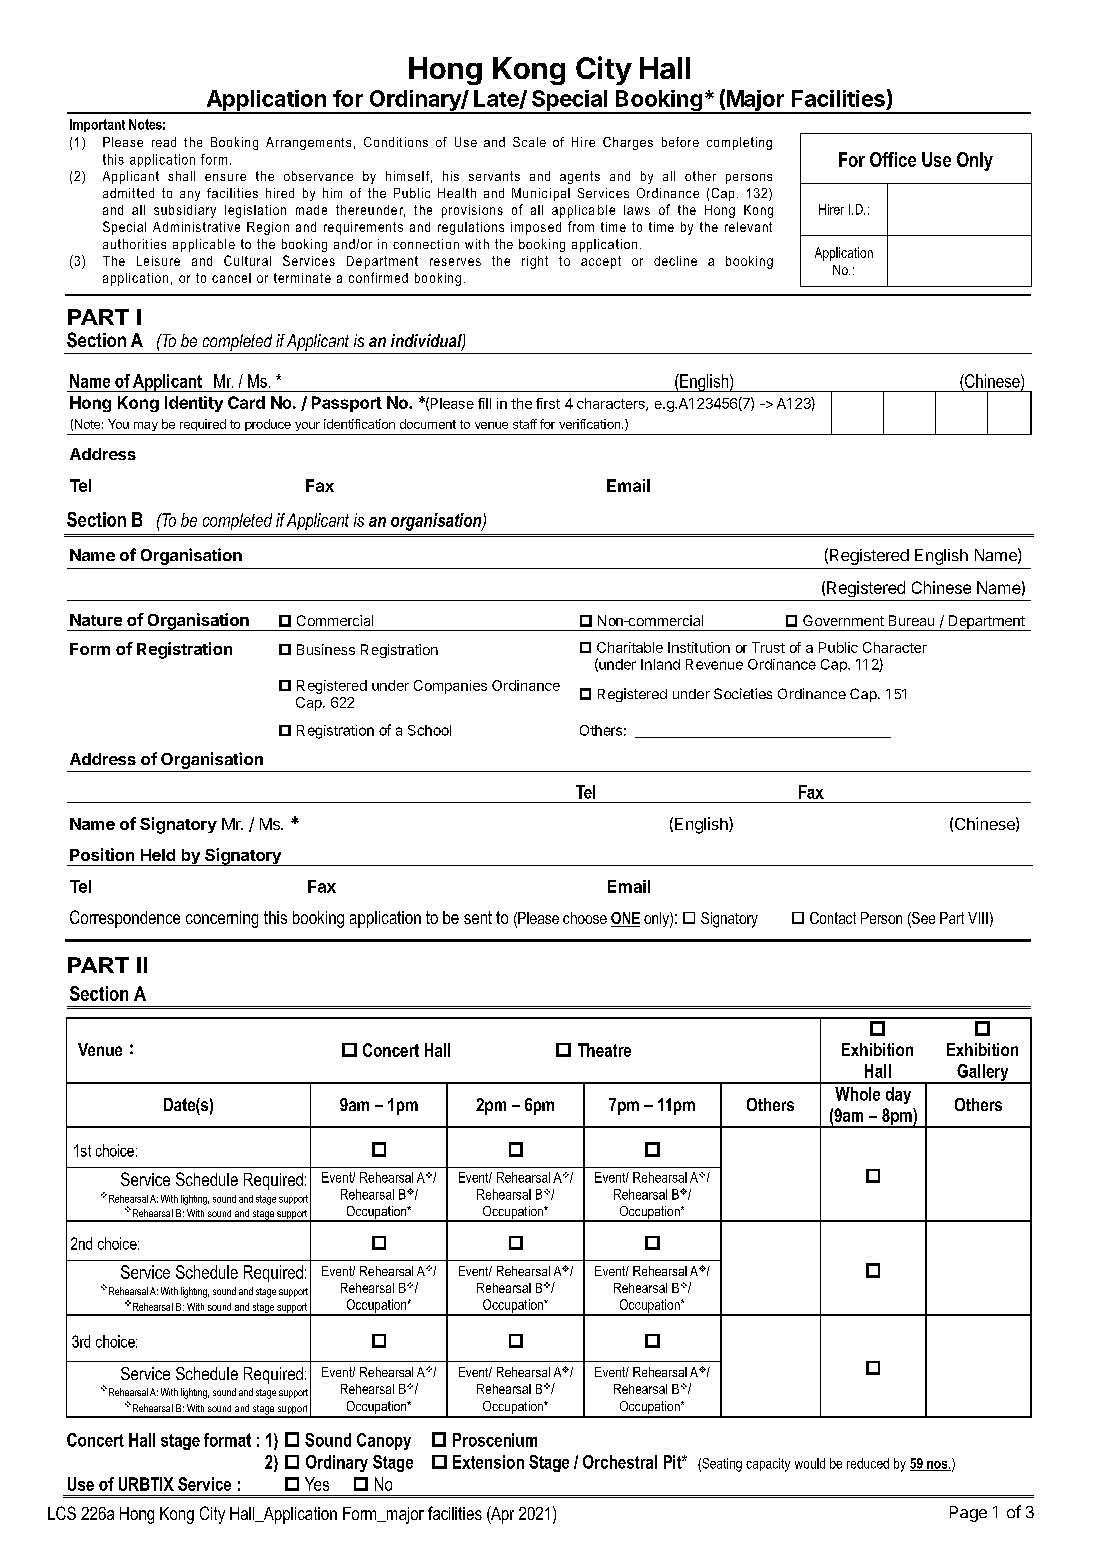  What do you see at coordinates (62, 1513) in the screenshot?
I see `LCS` at bounding box center [62, 1513].
